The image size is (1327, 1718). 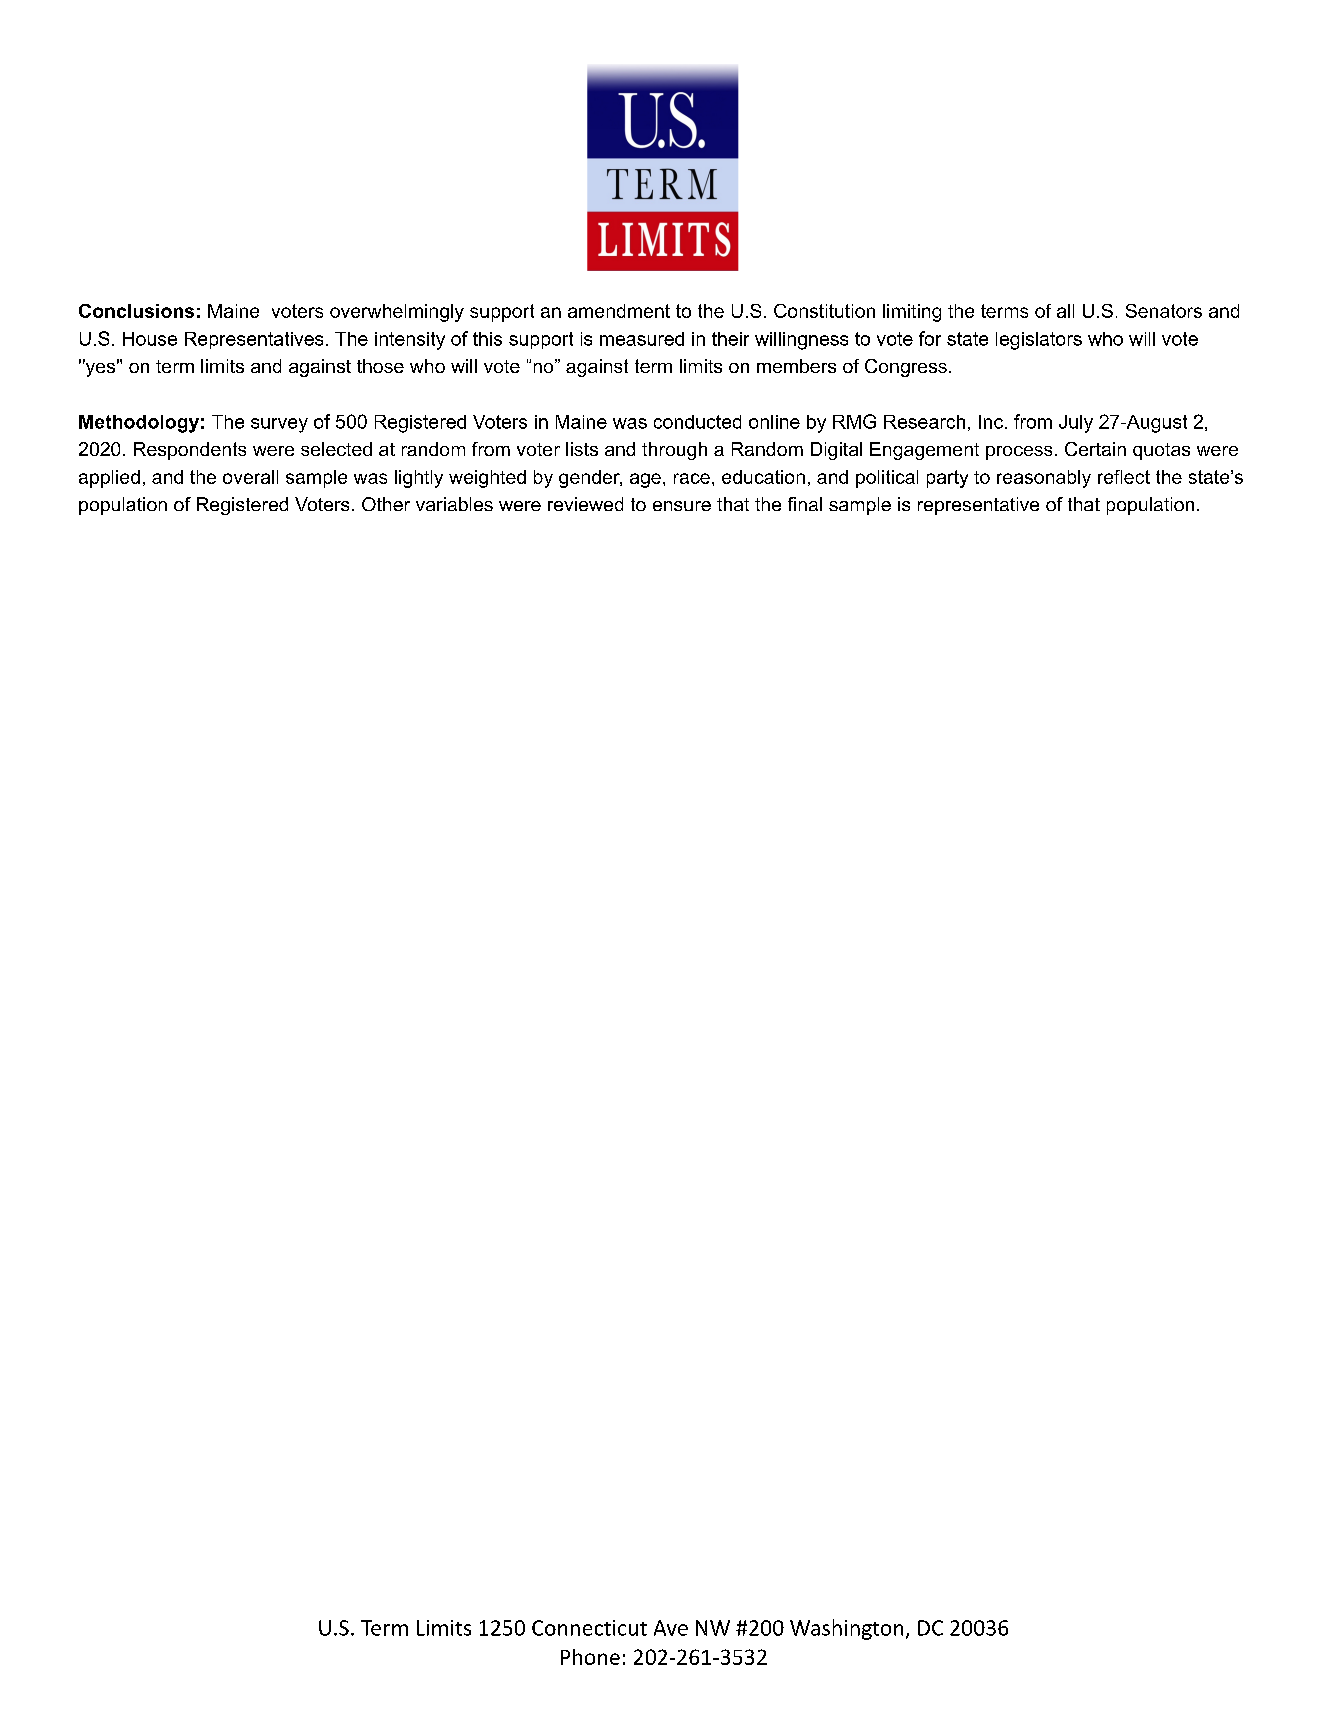 I want to click on race, so click(x=692, y=478).
